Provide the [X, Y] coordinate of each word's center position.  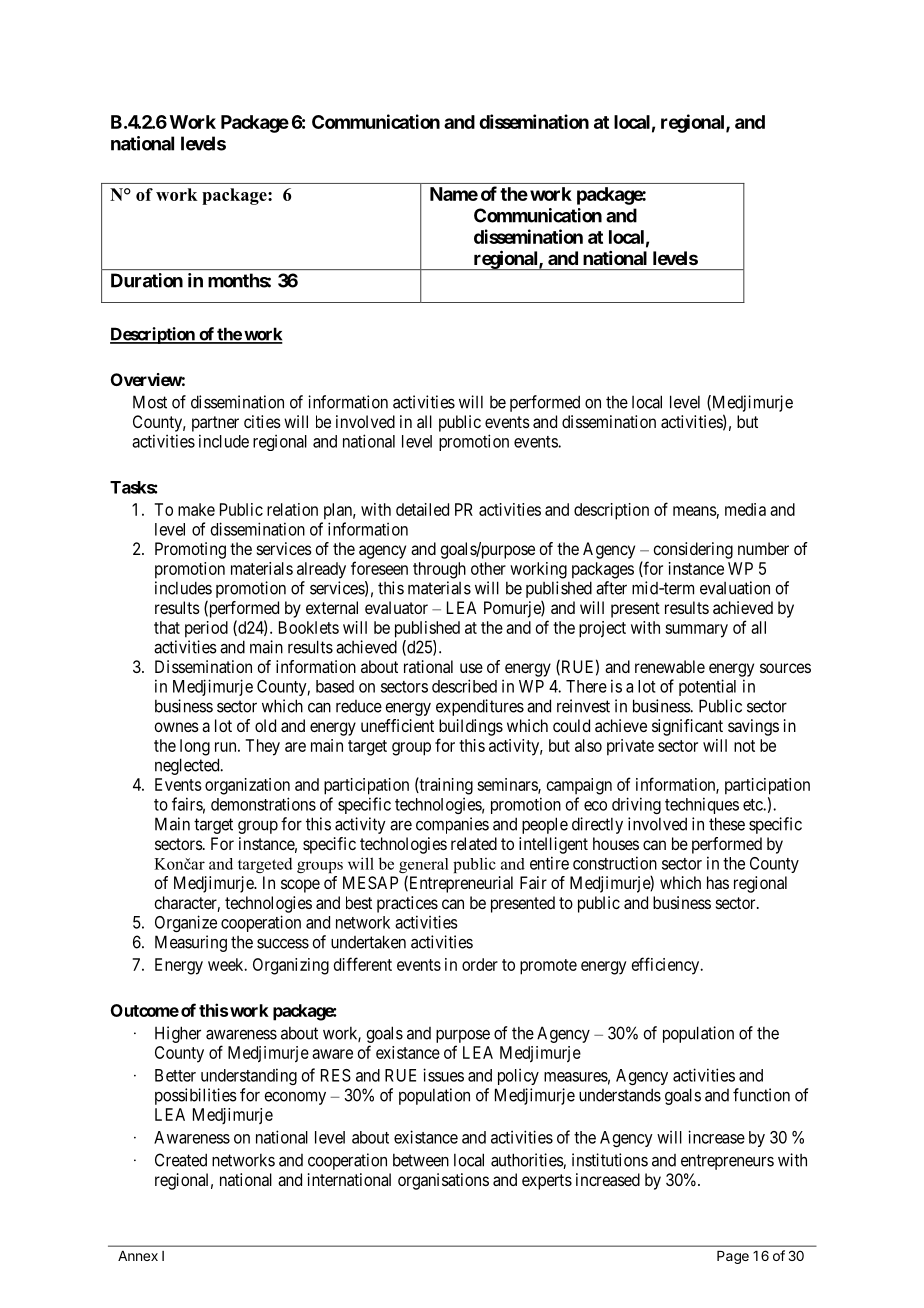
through [439, 570]
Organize [186, 923]
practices [407, 904]
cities [262, 421]
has [718, 882]
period [206, 629]
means [695, 511]
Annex [138, 1256]
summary [696, 631]
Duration [147, 280]
